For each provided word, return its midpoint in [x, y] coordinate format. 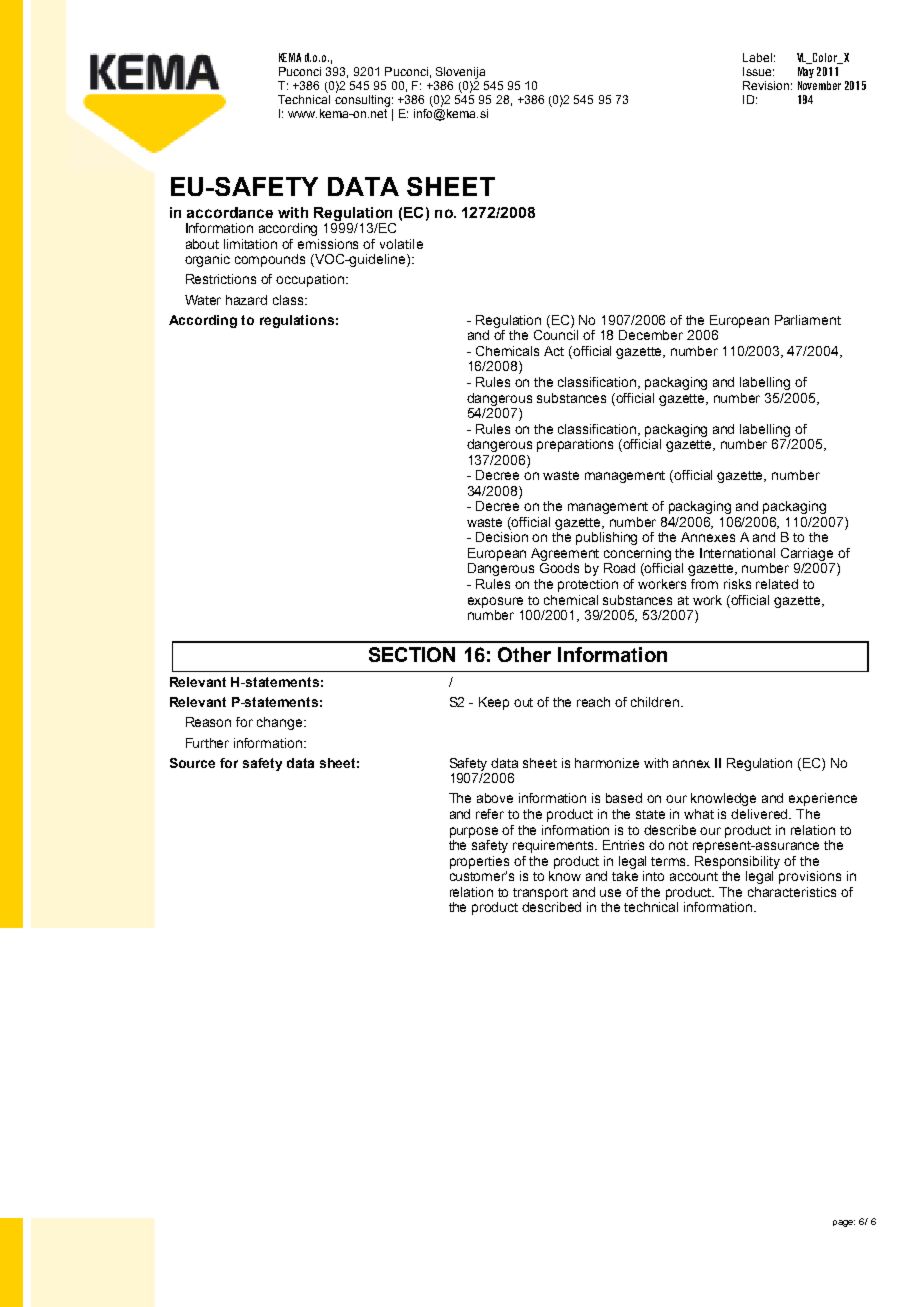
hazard [246, 300]
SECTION [412, 654]
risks [737, 584]
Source [192, 763]
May [806, 72]
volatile [401, 244]
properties [479, 862]
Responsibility [737, 862]
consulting [362, 101]
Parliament [808, 320]
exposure [495, 602]
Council [556, 335]
